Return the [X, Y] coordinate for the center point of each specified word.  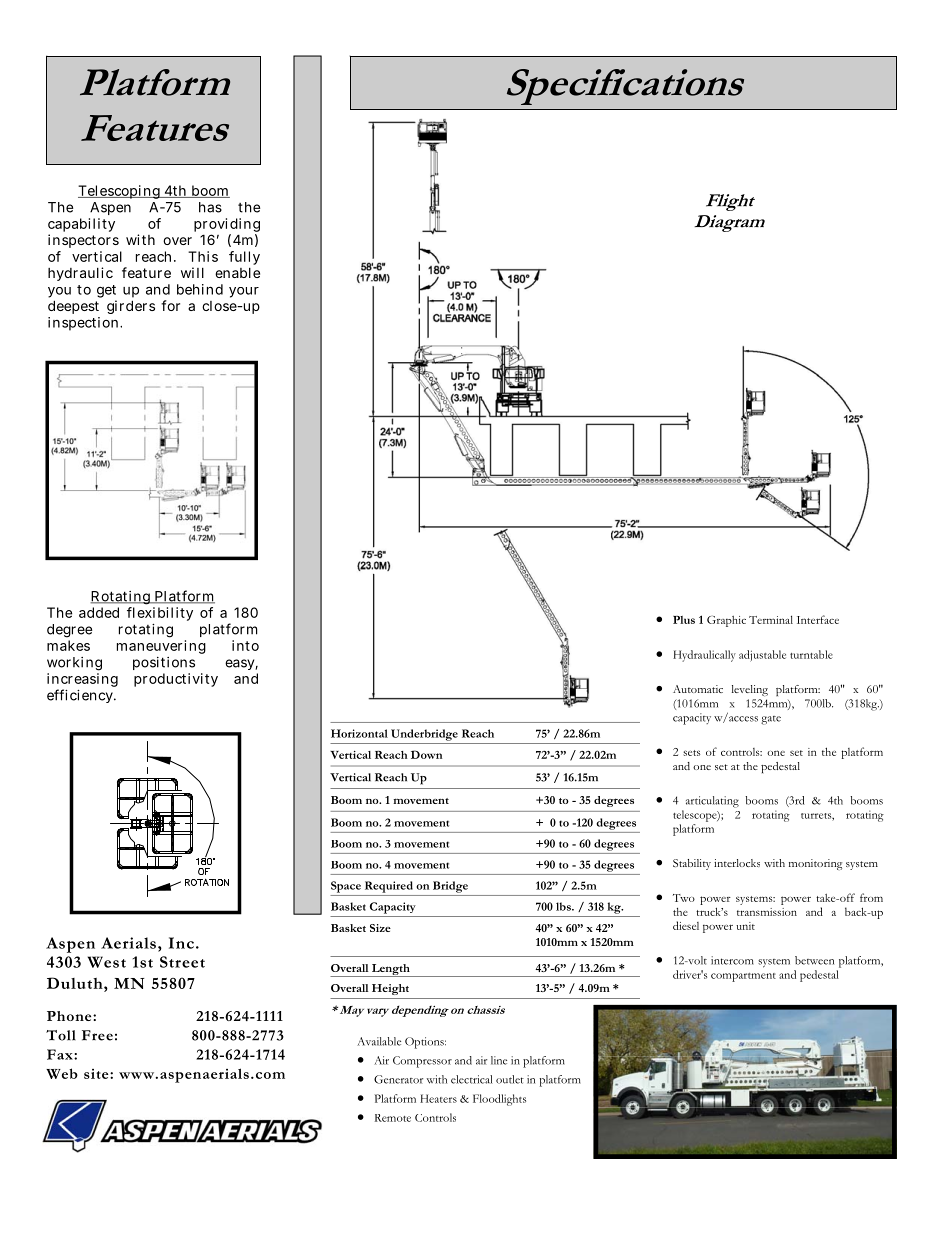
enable [237, 273]
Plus [684, 620]
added [99, 612]
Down [426, 754]
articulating [712, 802]
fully [244, 258]
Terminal [771, 619]
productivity [176, 680]
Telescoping [120, 192]
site [97, 1074]
